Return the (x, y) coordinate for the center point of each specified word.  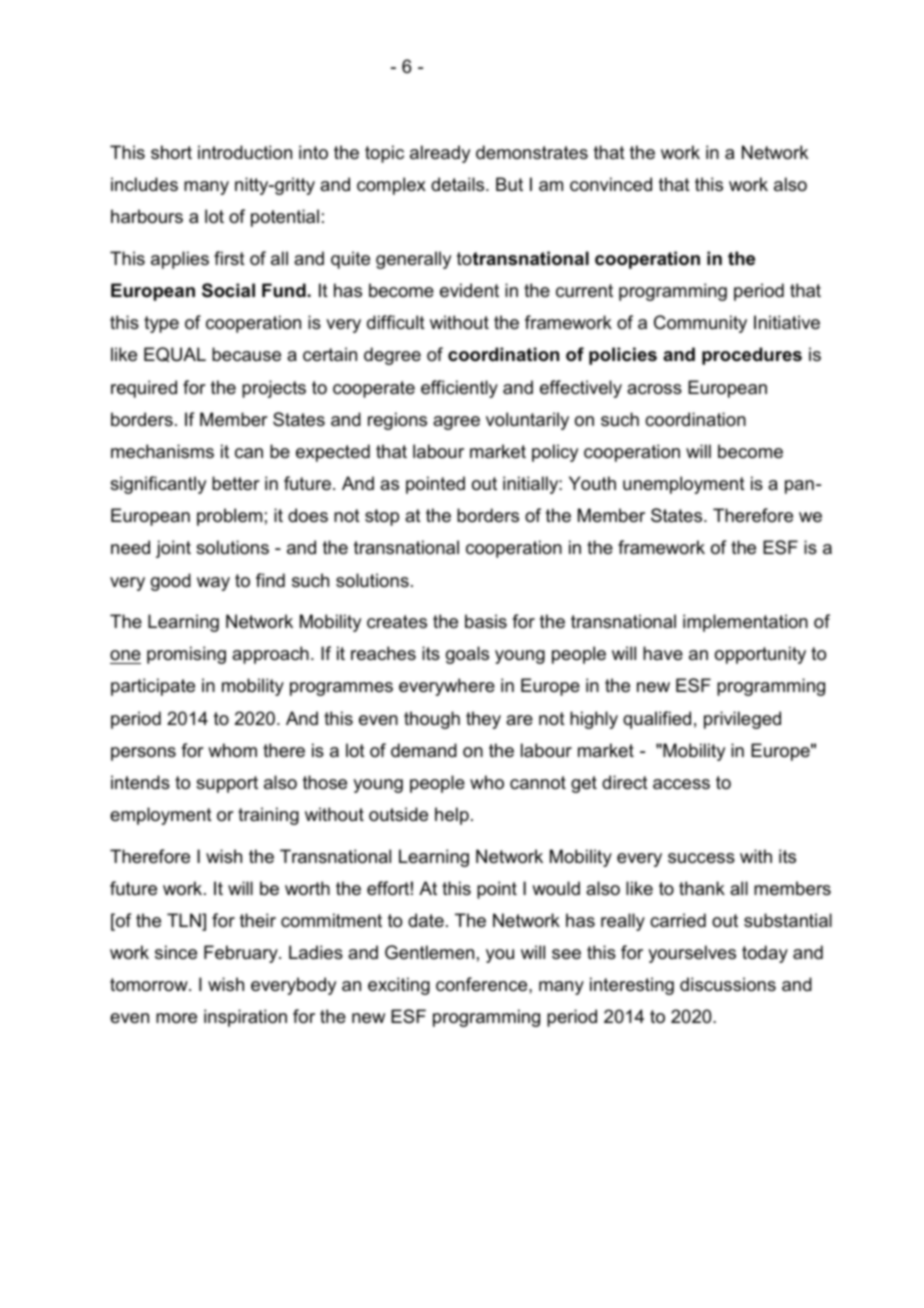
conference (483, 984)
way (213, 584)
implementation (745, 623)
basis (486, 621)
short (171, 152)
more (176, 1018)
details (459, 184)
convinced (611, 184)
